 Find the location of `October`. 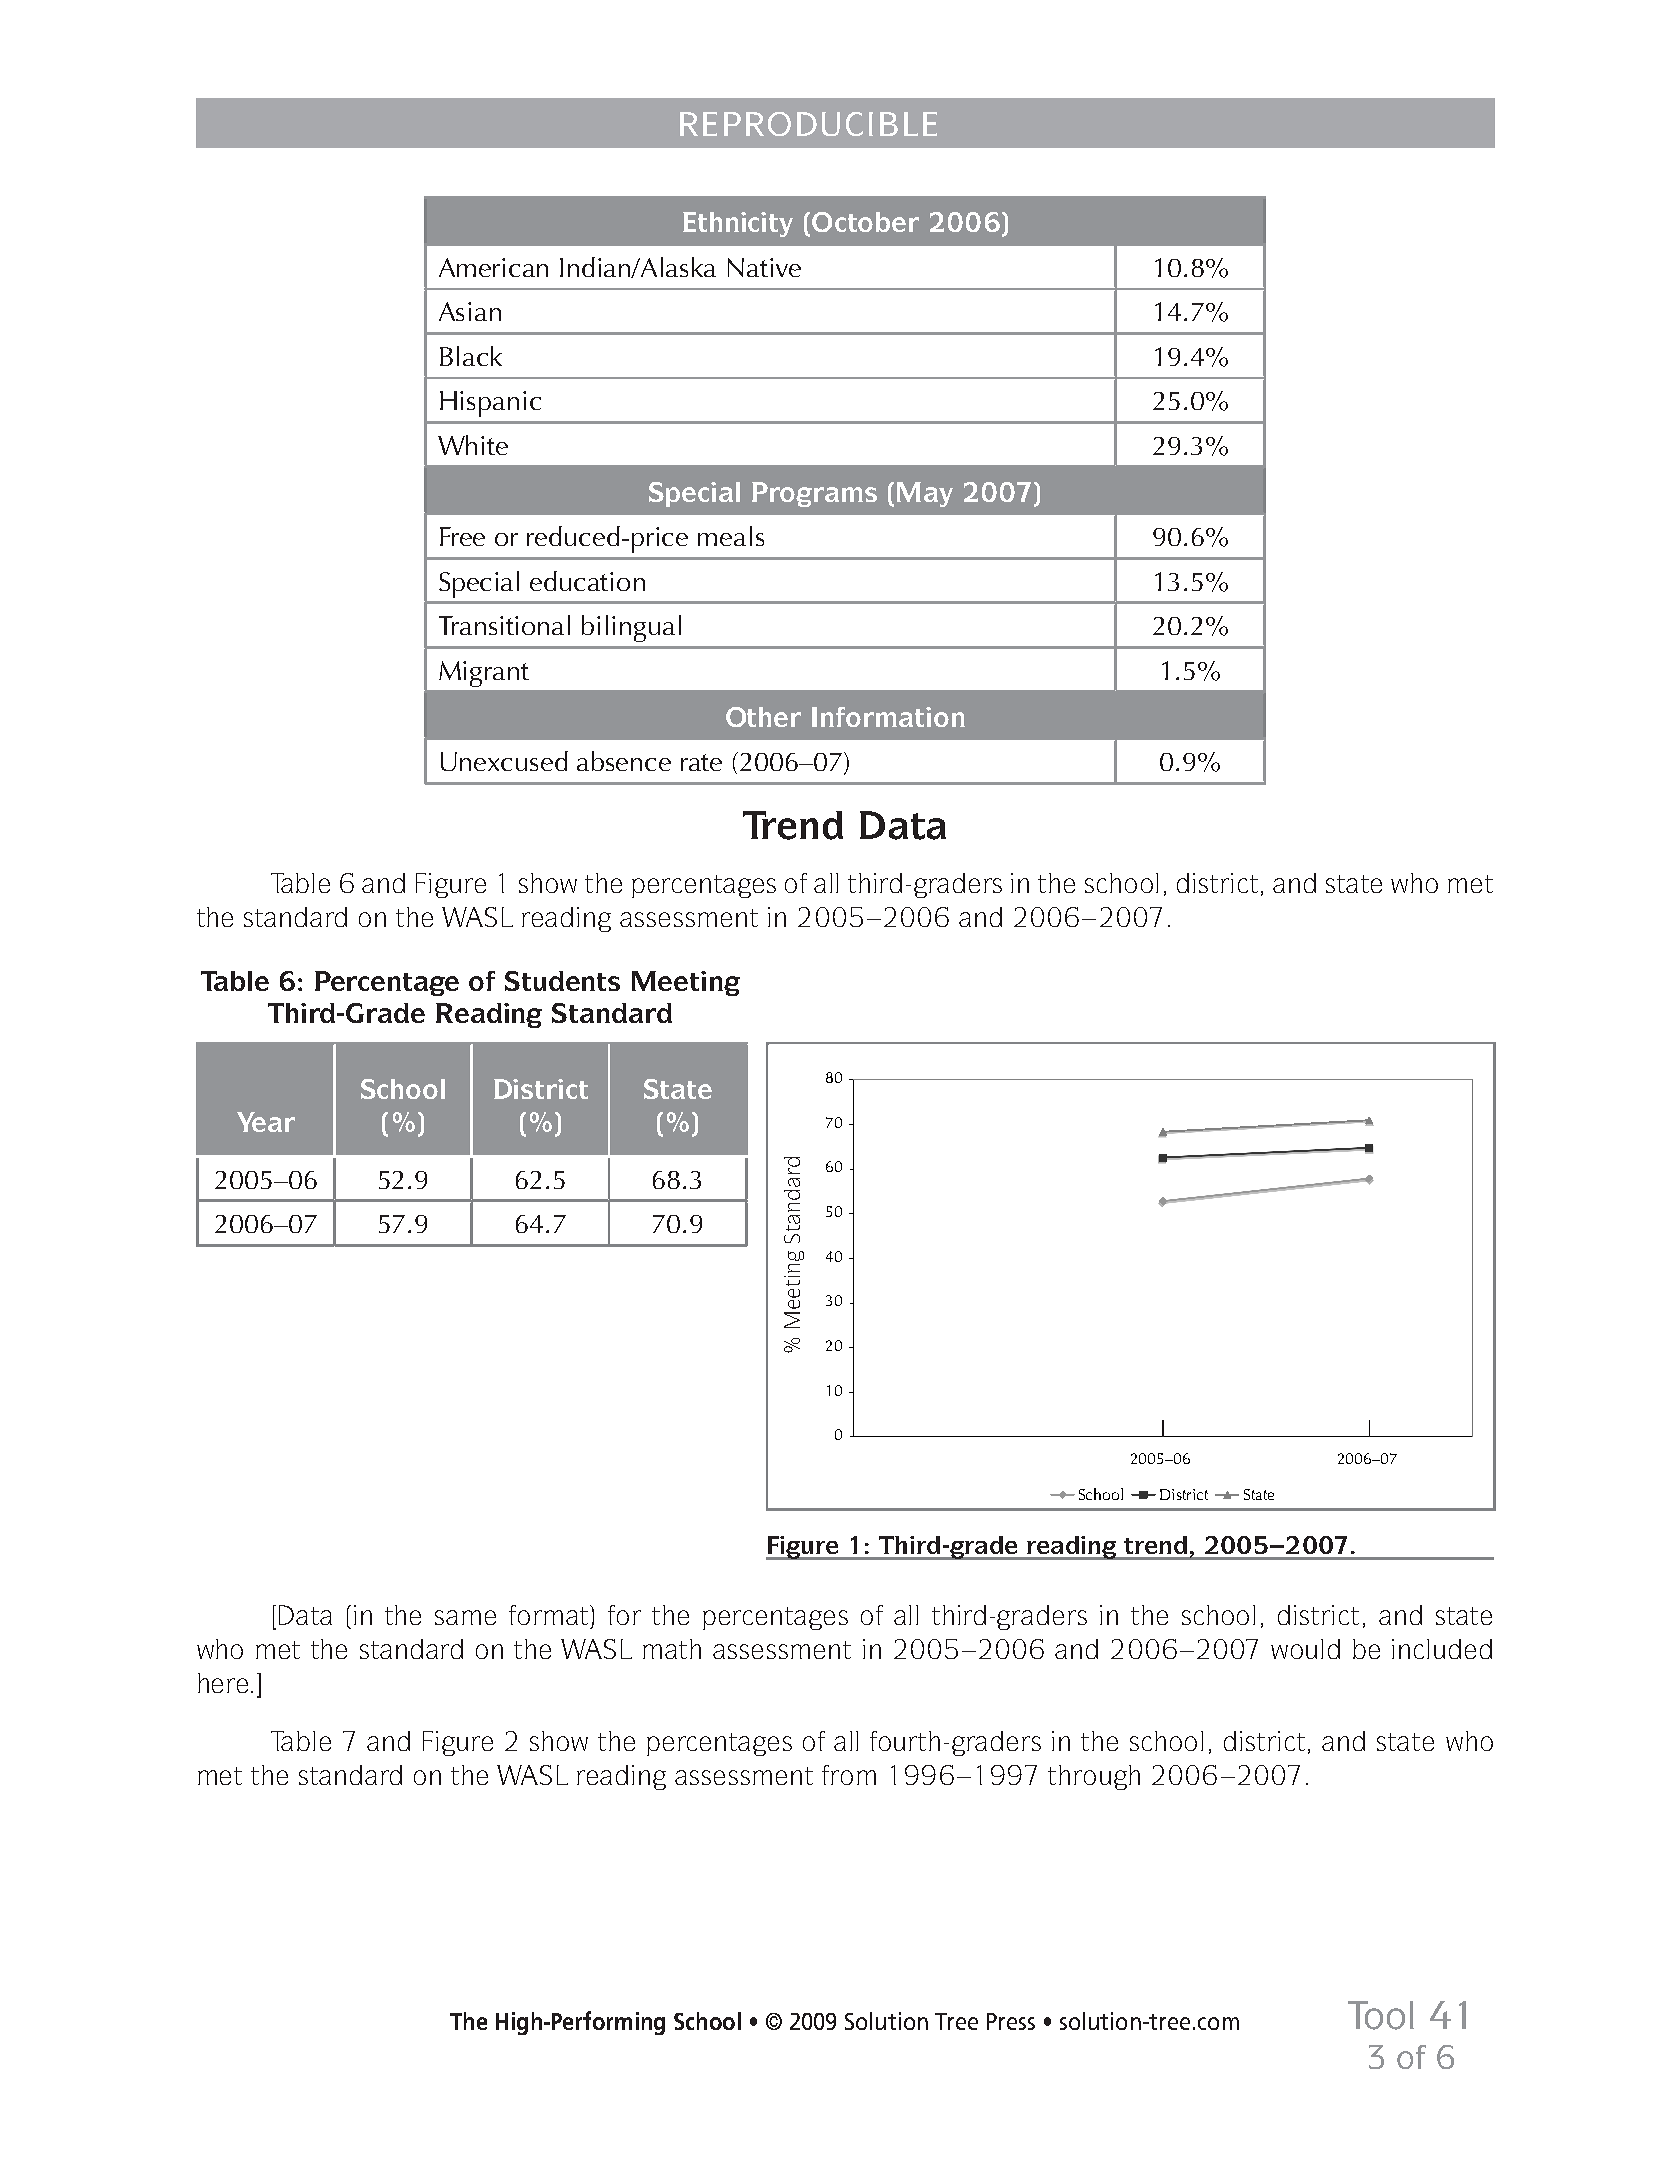

October is located at coordinates (865, 222).
